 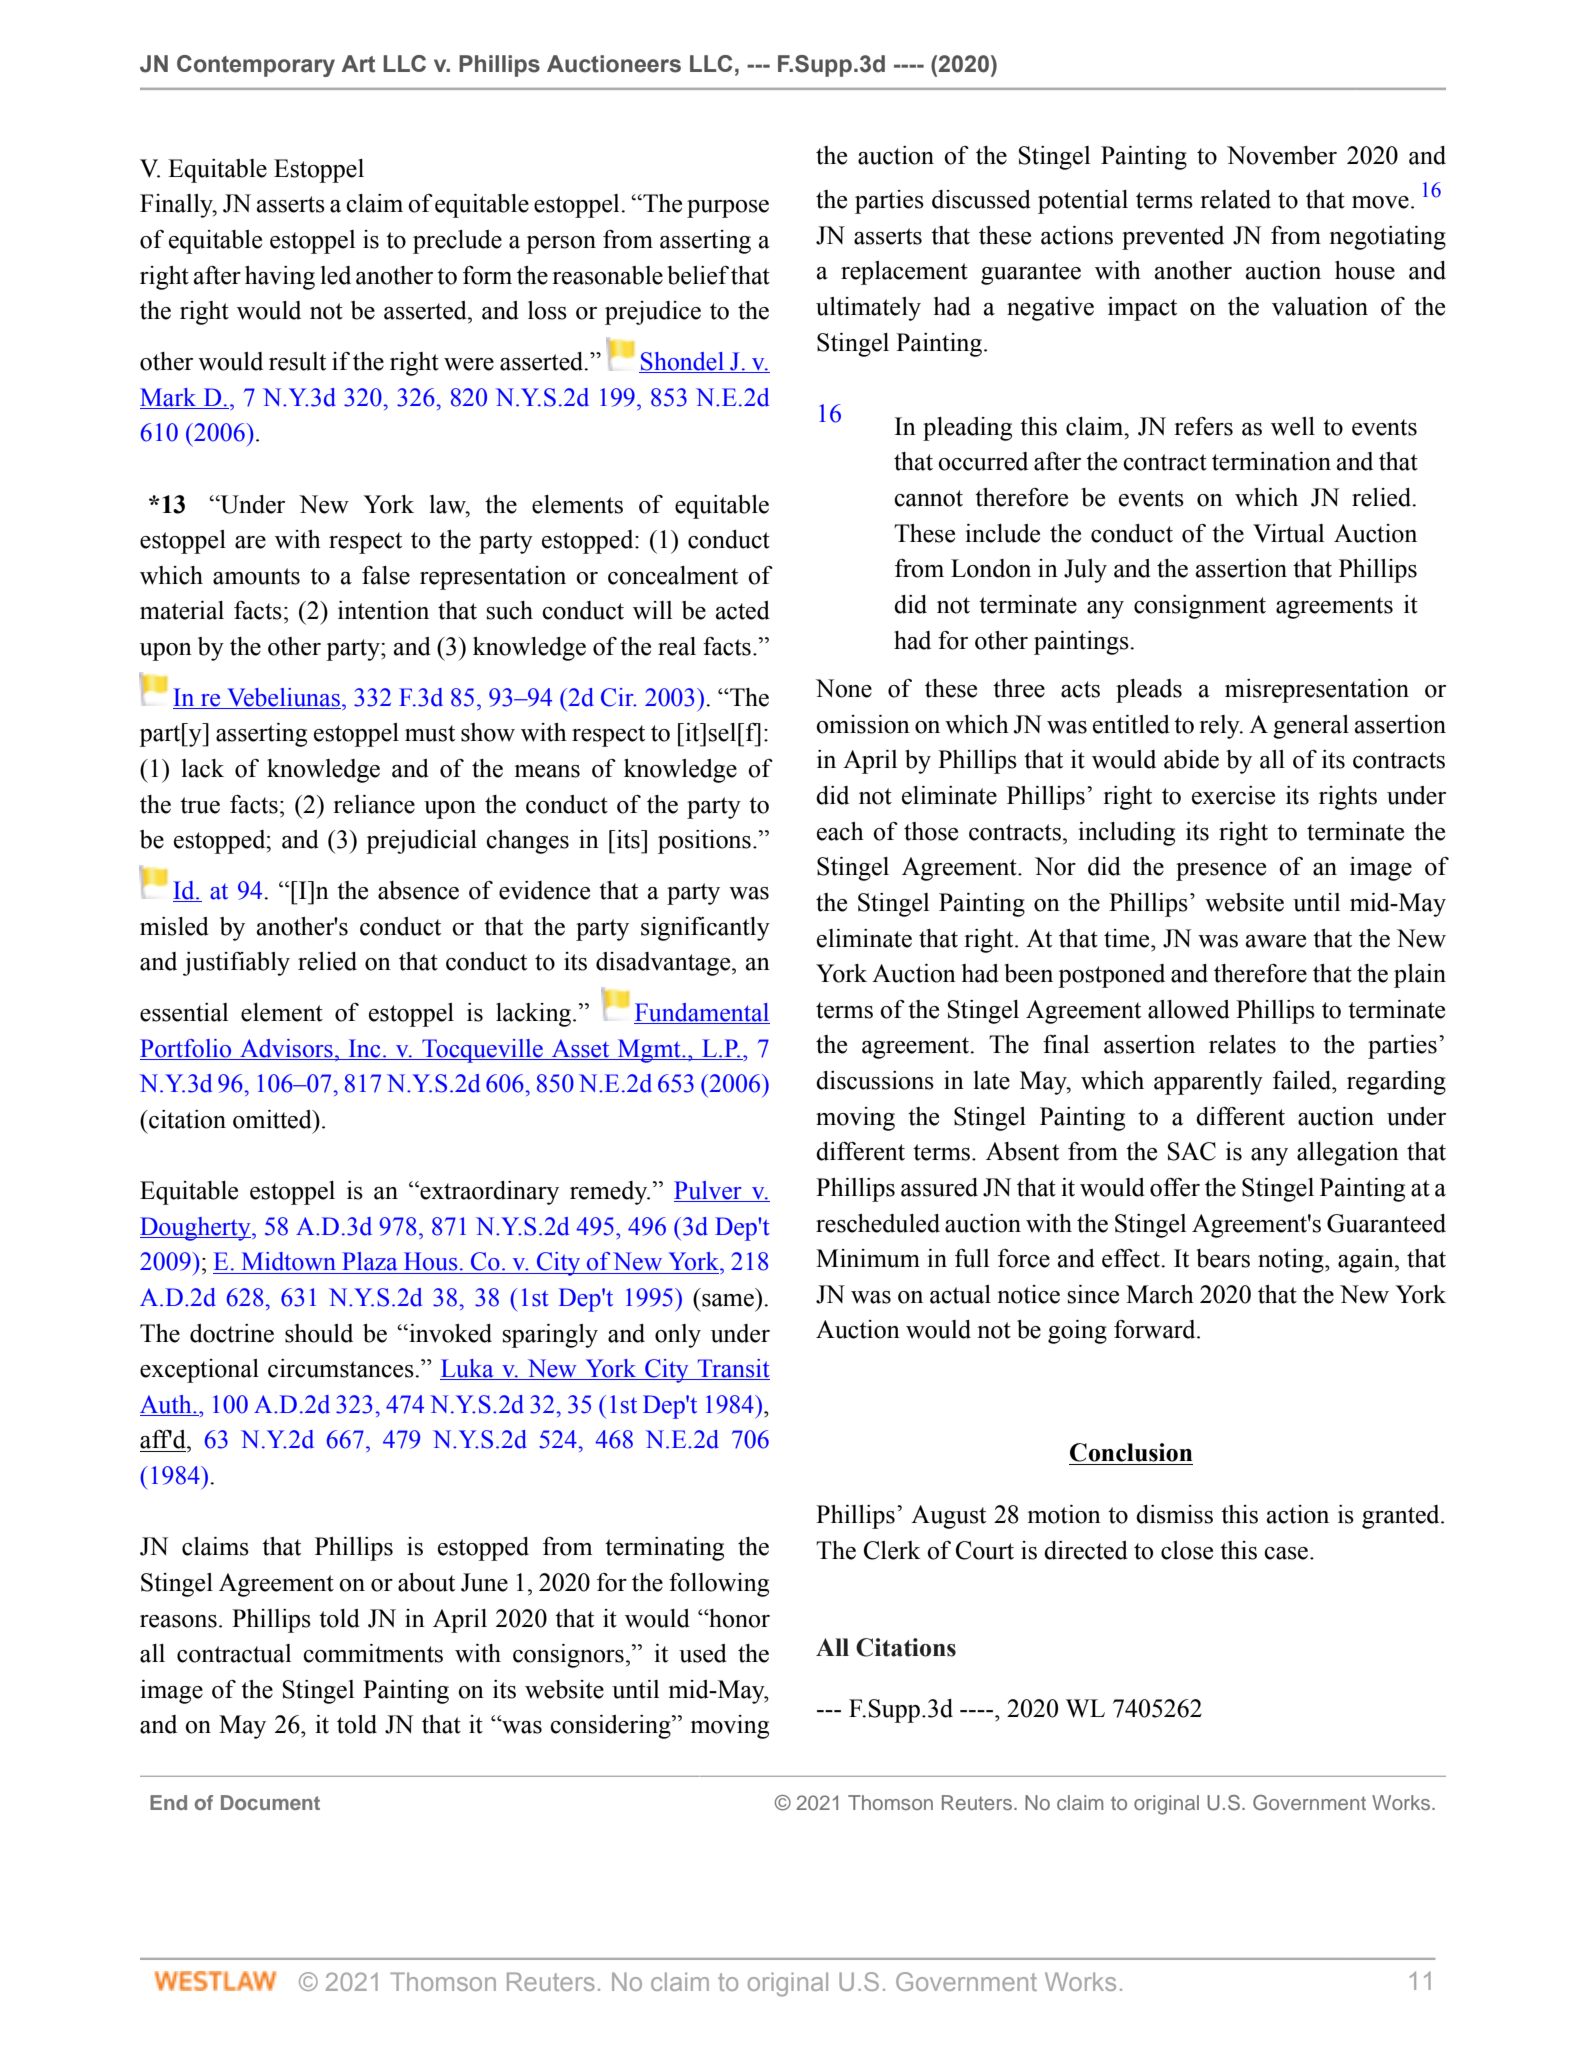 I want to click on used, so click(x=703, y=1653).
